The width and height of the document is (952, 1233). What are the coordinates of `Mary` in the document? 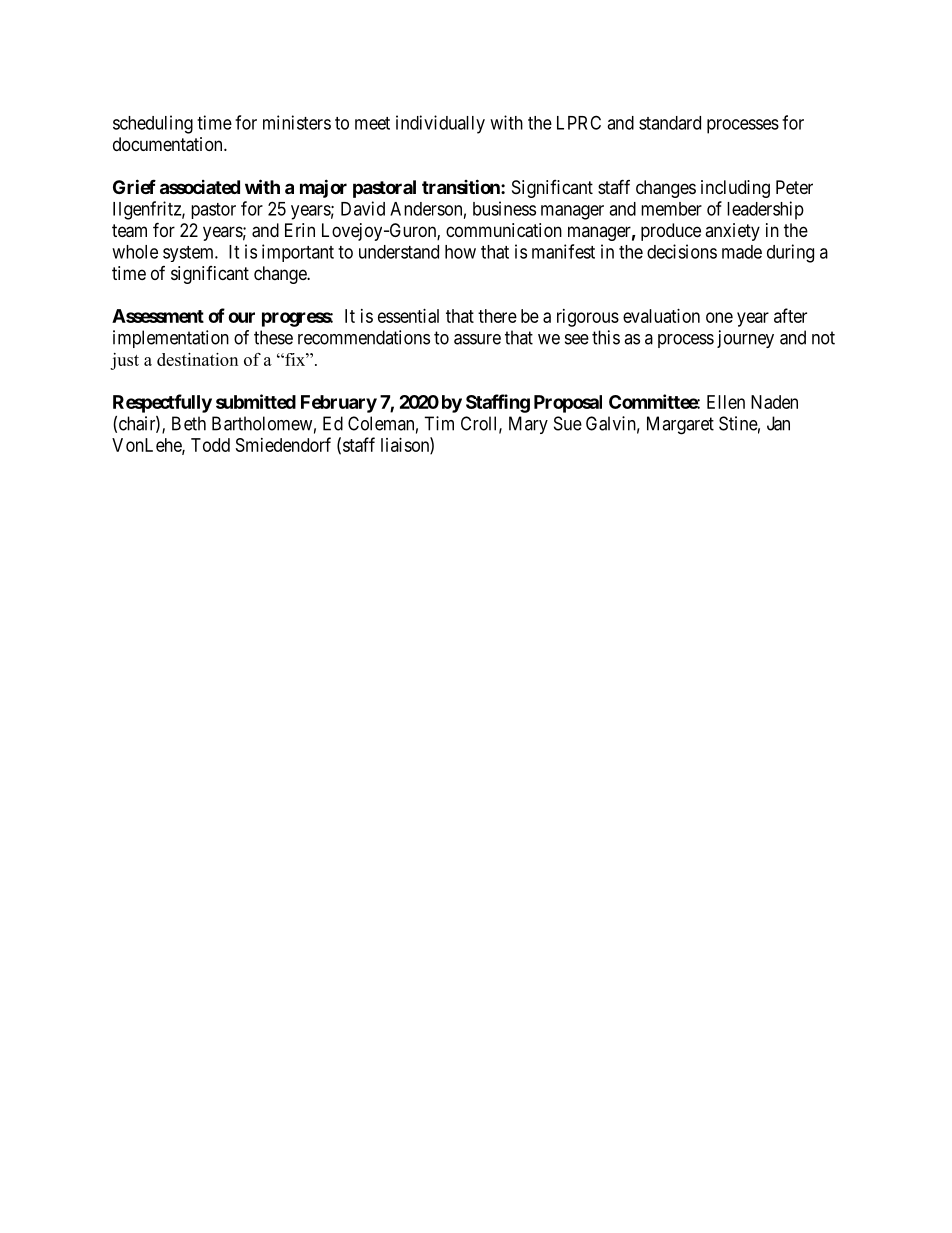 It's located at (528, 425).
